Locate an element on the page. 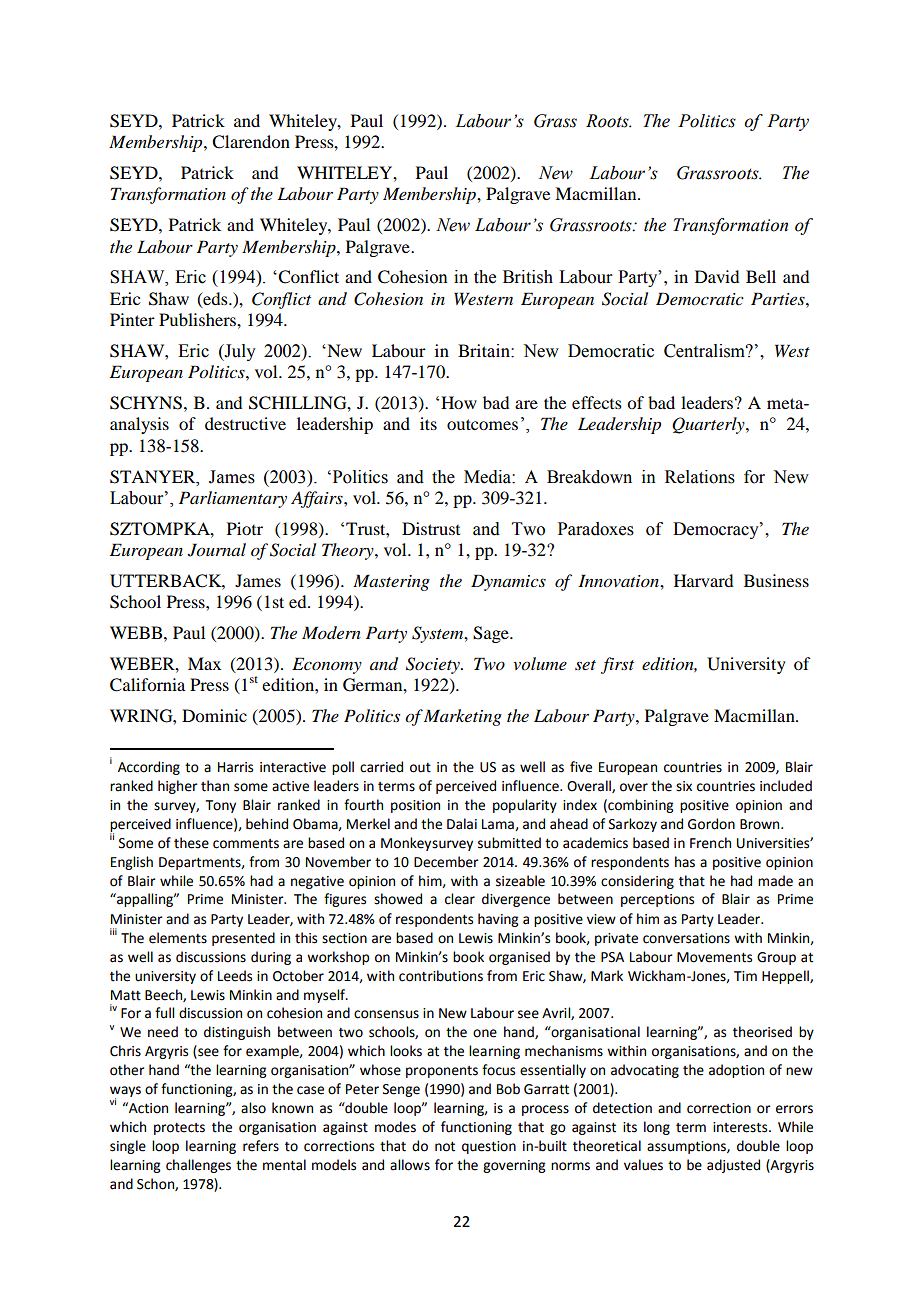  six is located at coordinates (684, 786).
